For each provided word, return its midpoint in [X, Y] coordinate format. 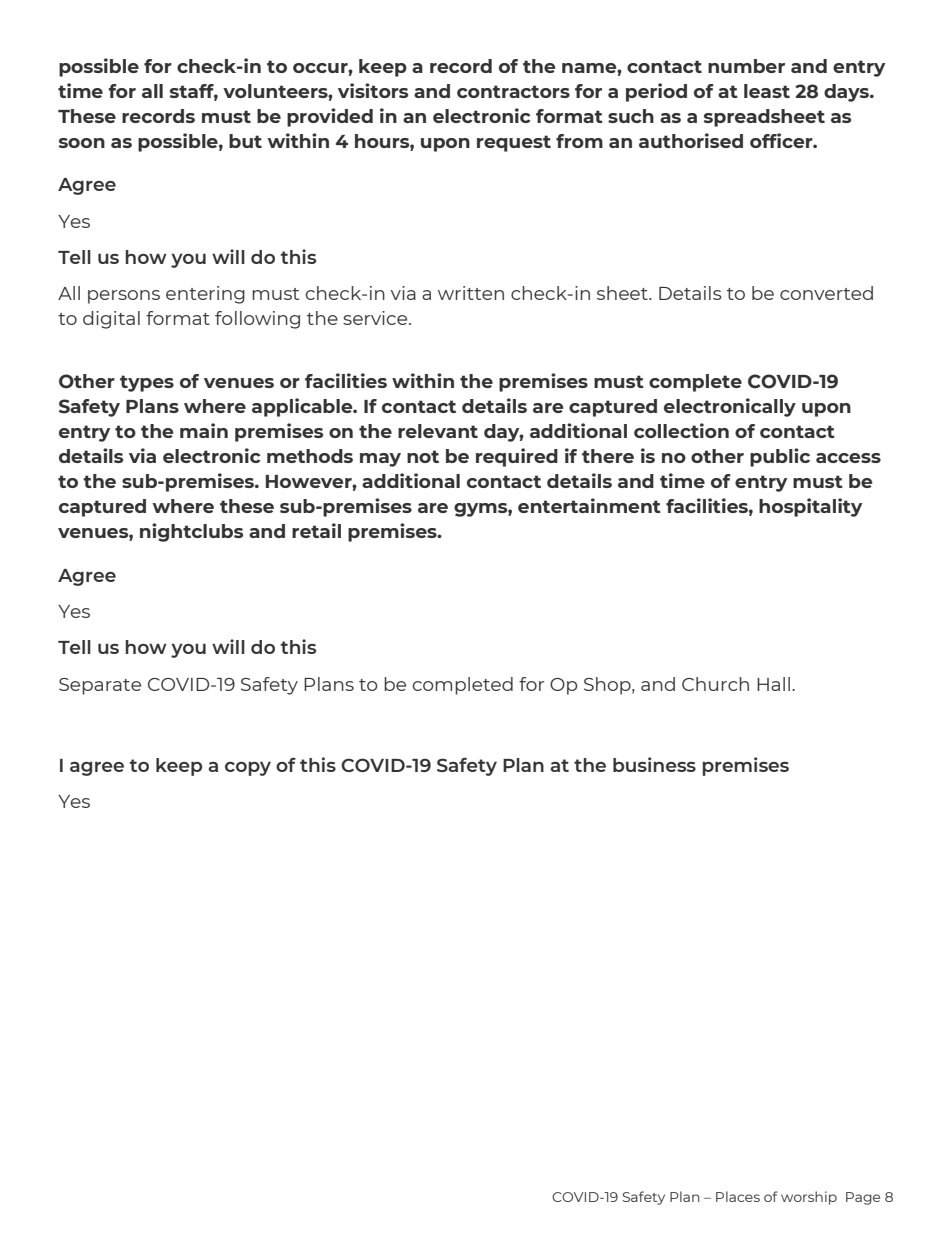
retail [316, 530]
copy [248, 768]
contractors [513, 91]
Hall [775, 684]
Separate [100, 686]
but [245, 141]
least [767, 91]
